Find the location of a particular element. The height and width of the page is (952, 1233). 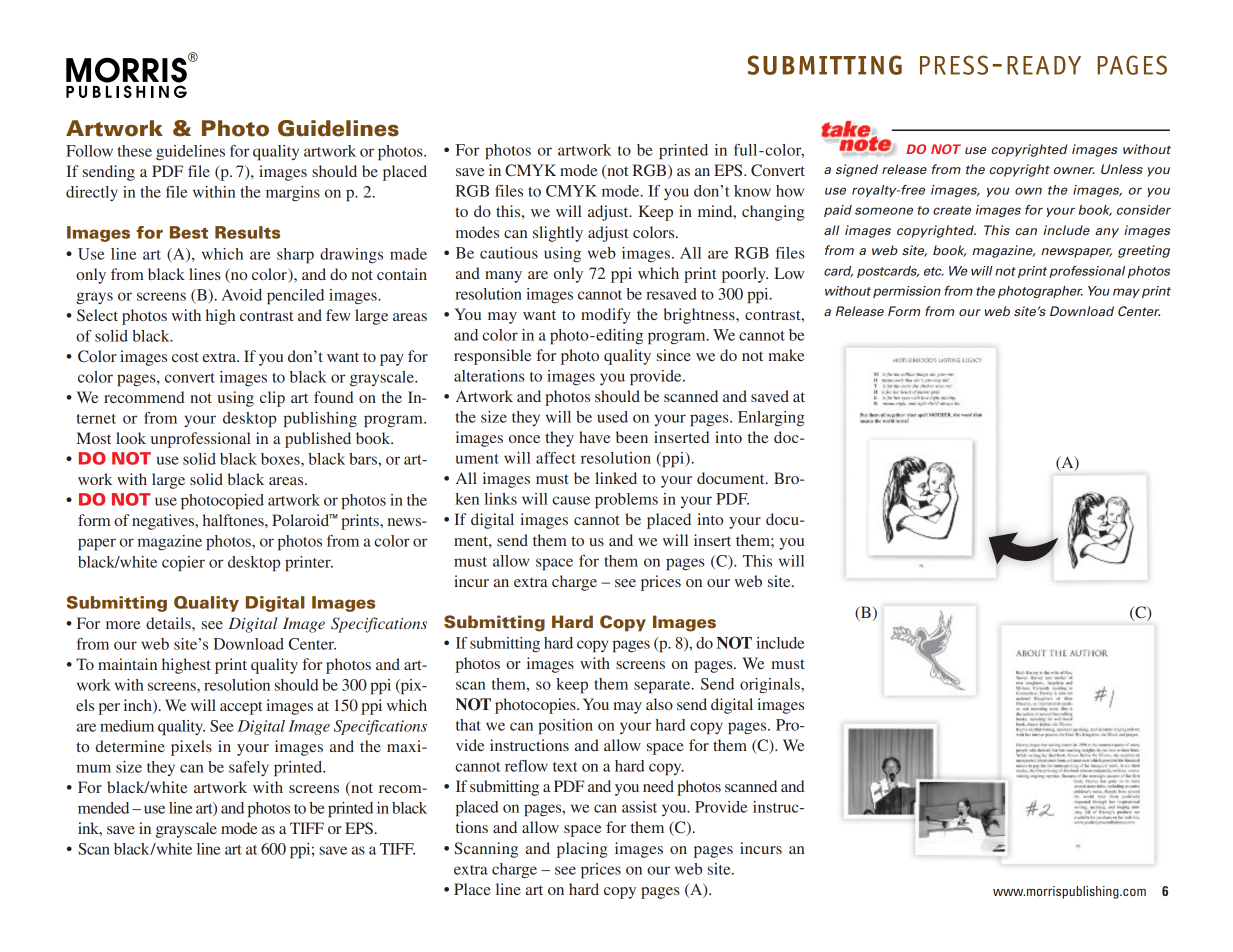

separate is located at coordinates (663, 687).
